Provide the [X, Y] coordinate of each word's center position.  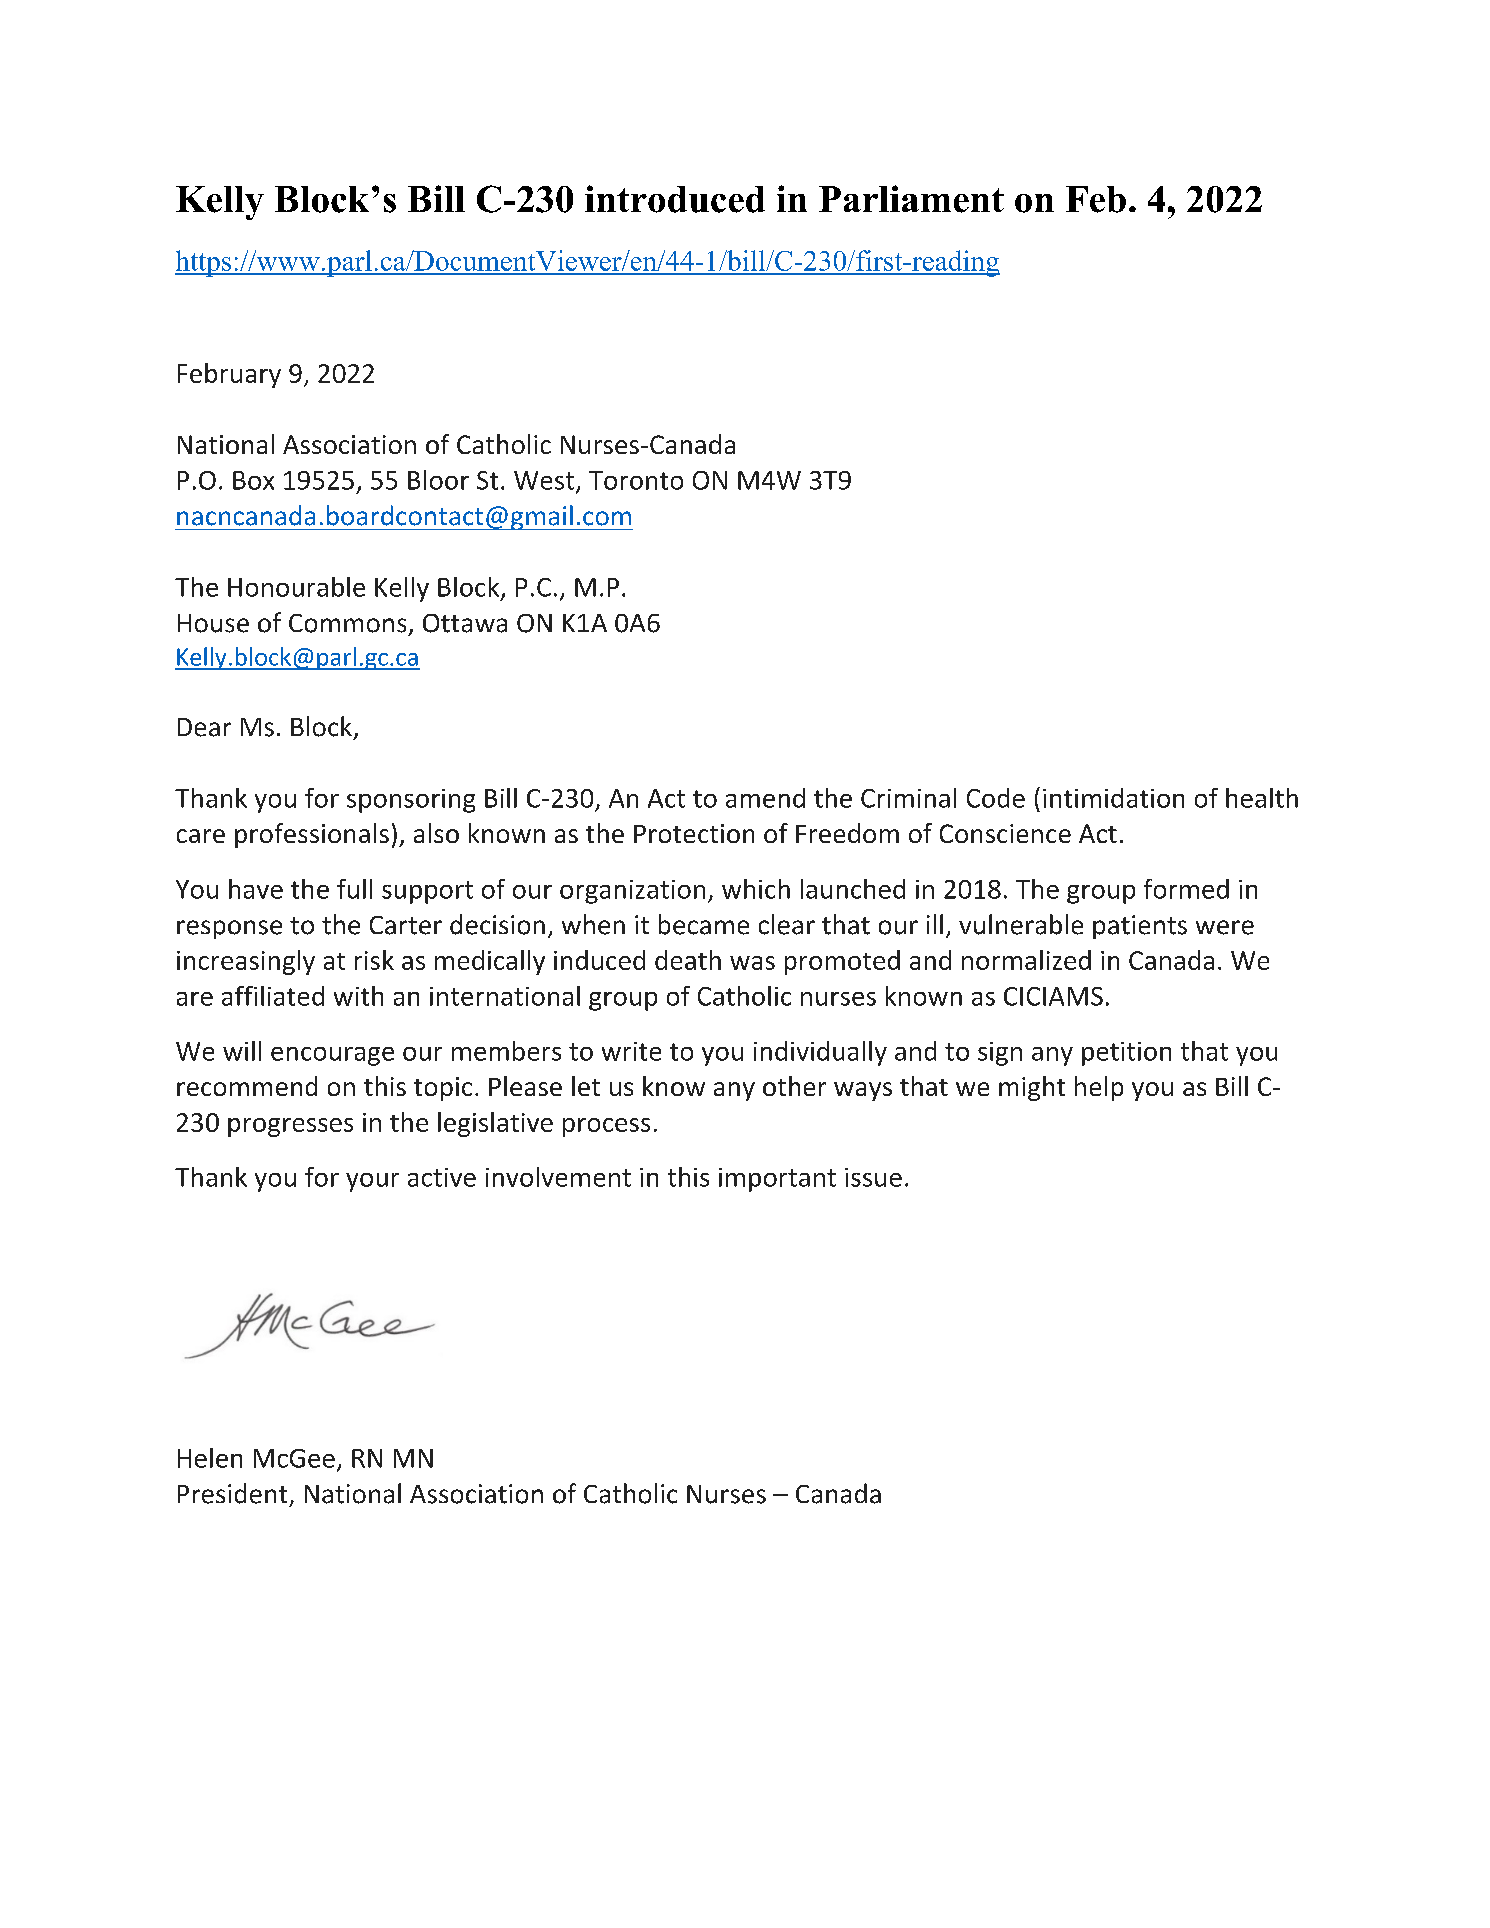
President [232, 1493]
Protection [694, 833]
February [229, 375]
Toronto [636, 480]
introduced [675, 199]
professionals [312, 835]
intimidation [1113, 798]
